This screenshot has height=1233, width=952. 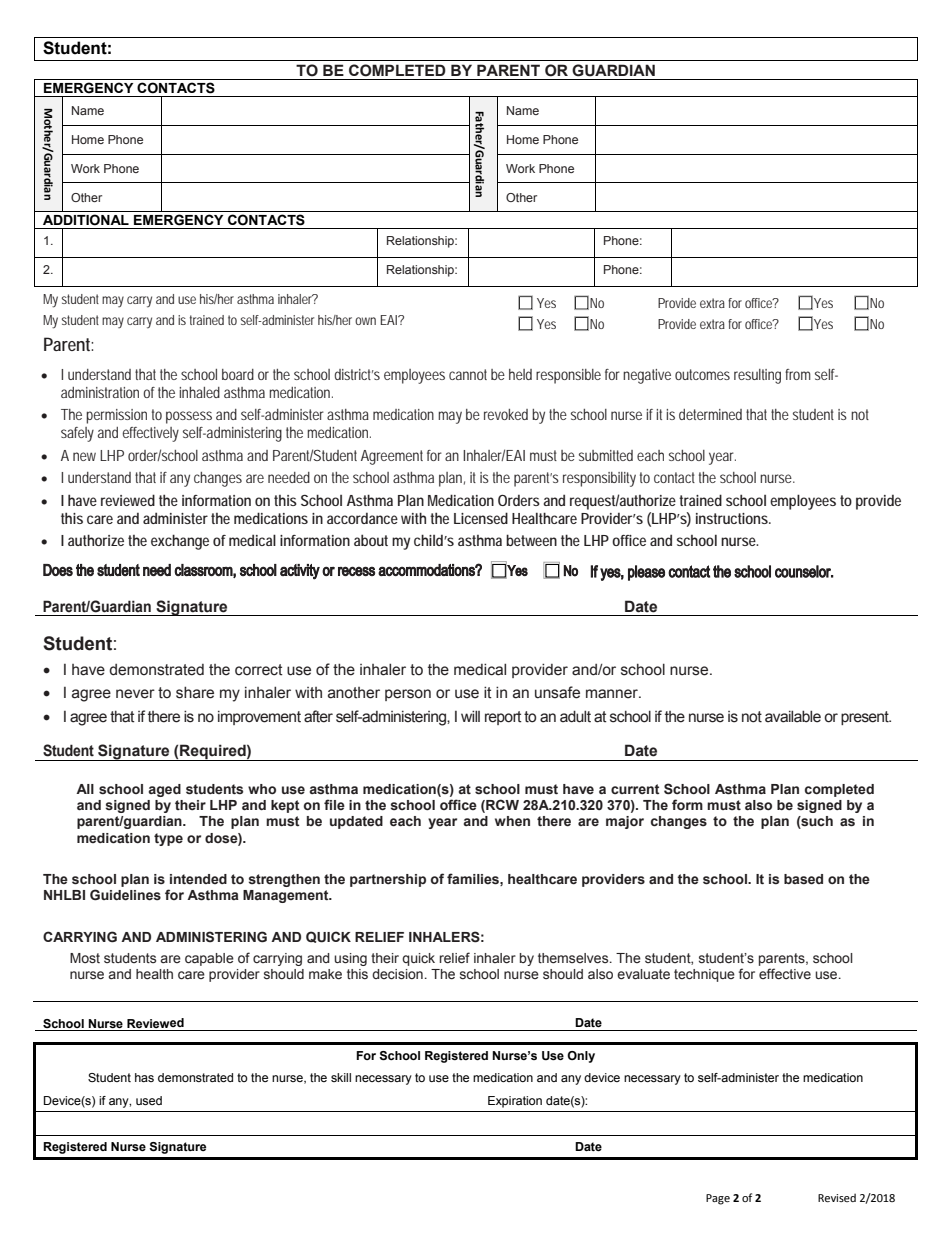 I want to click on available, so click(x=793, y=716).
